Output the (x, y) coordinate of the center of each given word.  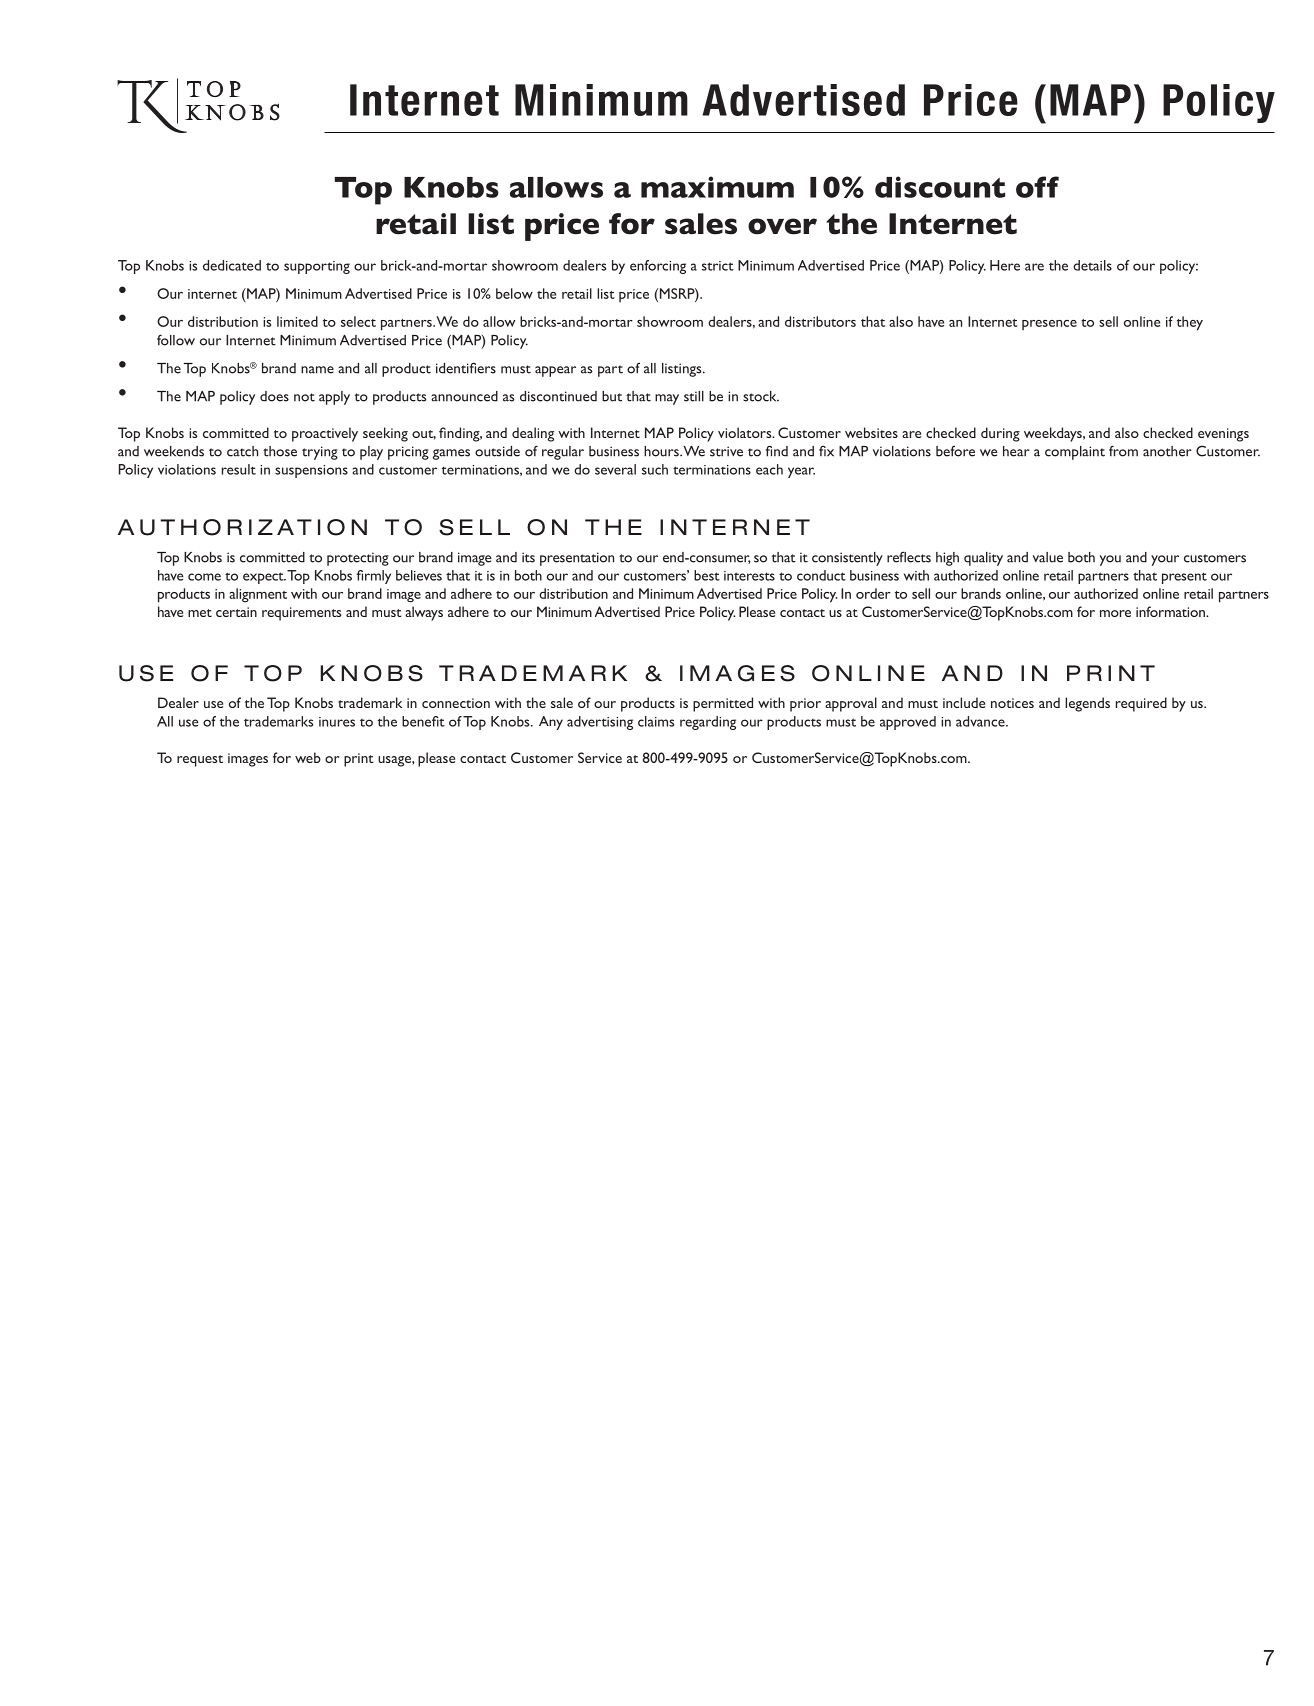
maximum (717, 187)
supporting (317, 267)
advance (981, 721)
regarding (708, 723)
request (200, 761)
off (1037, 187)
